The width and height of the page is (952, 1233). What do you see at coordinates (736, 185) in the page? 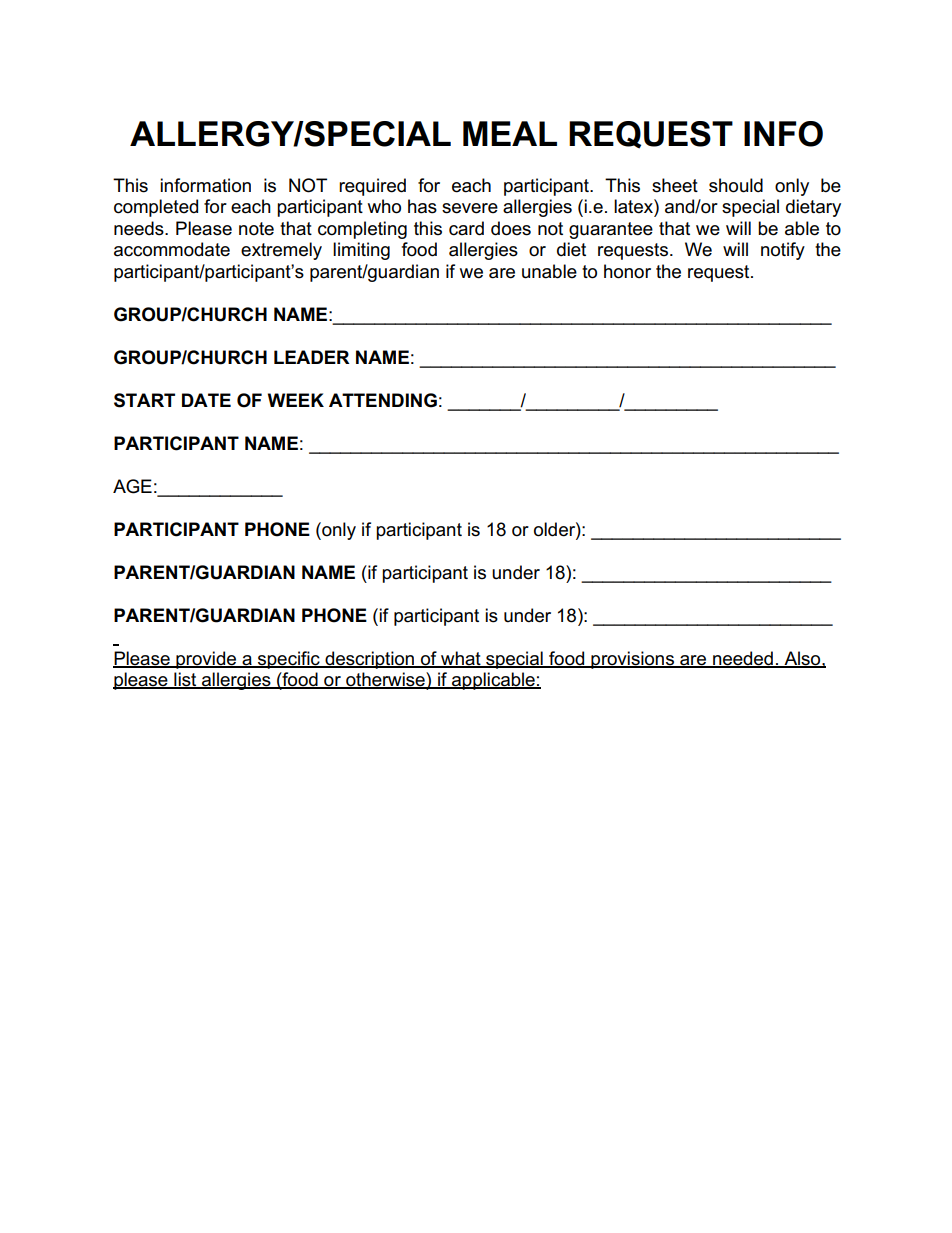
I see `should` at bounding box center [736, 185].
